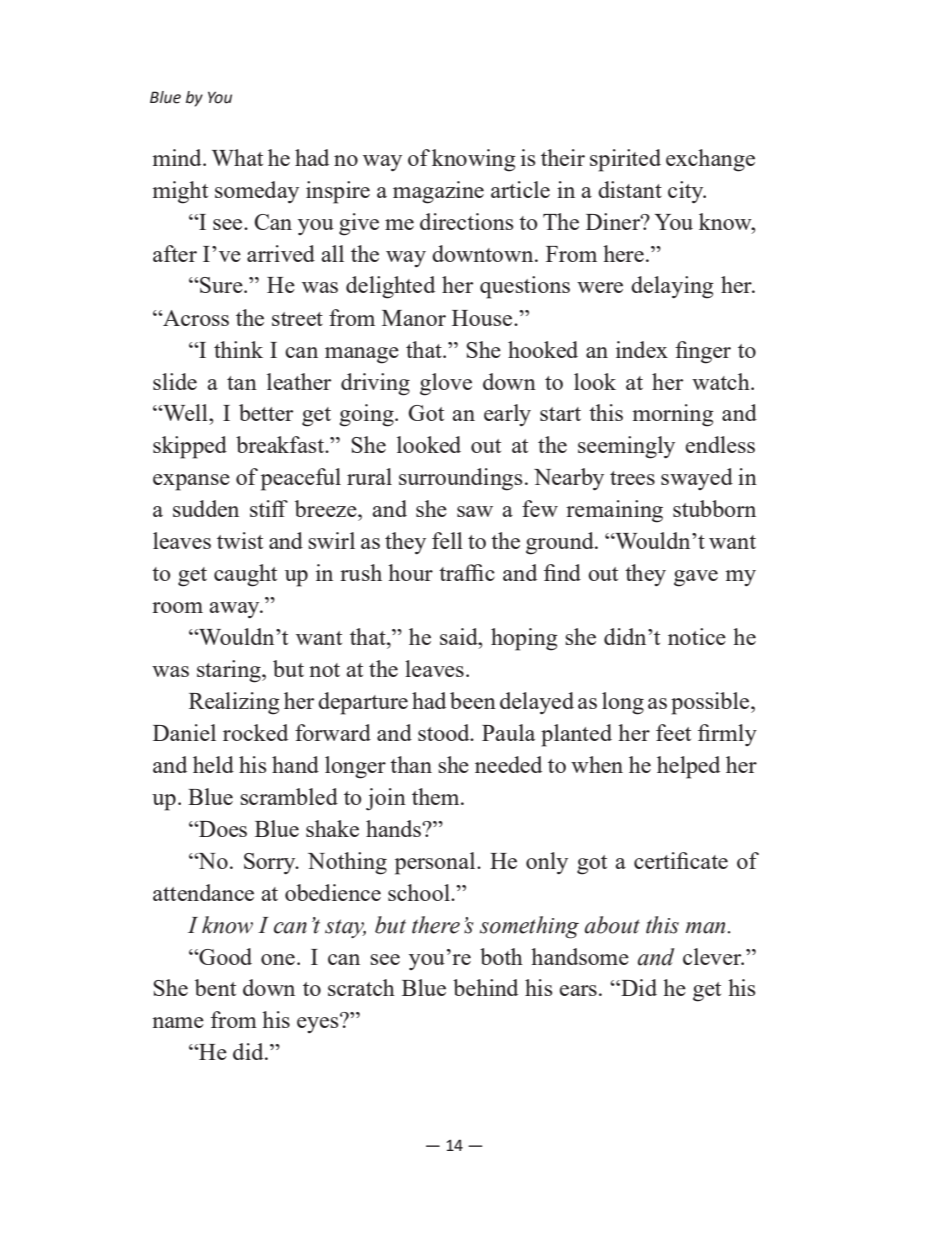 The height and width of the image is (1233, 952). I want to click on think, so click(238, 349).
